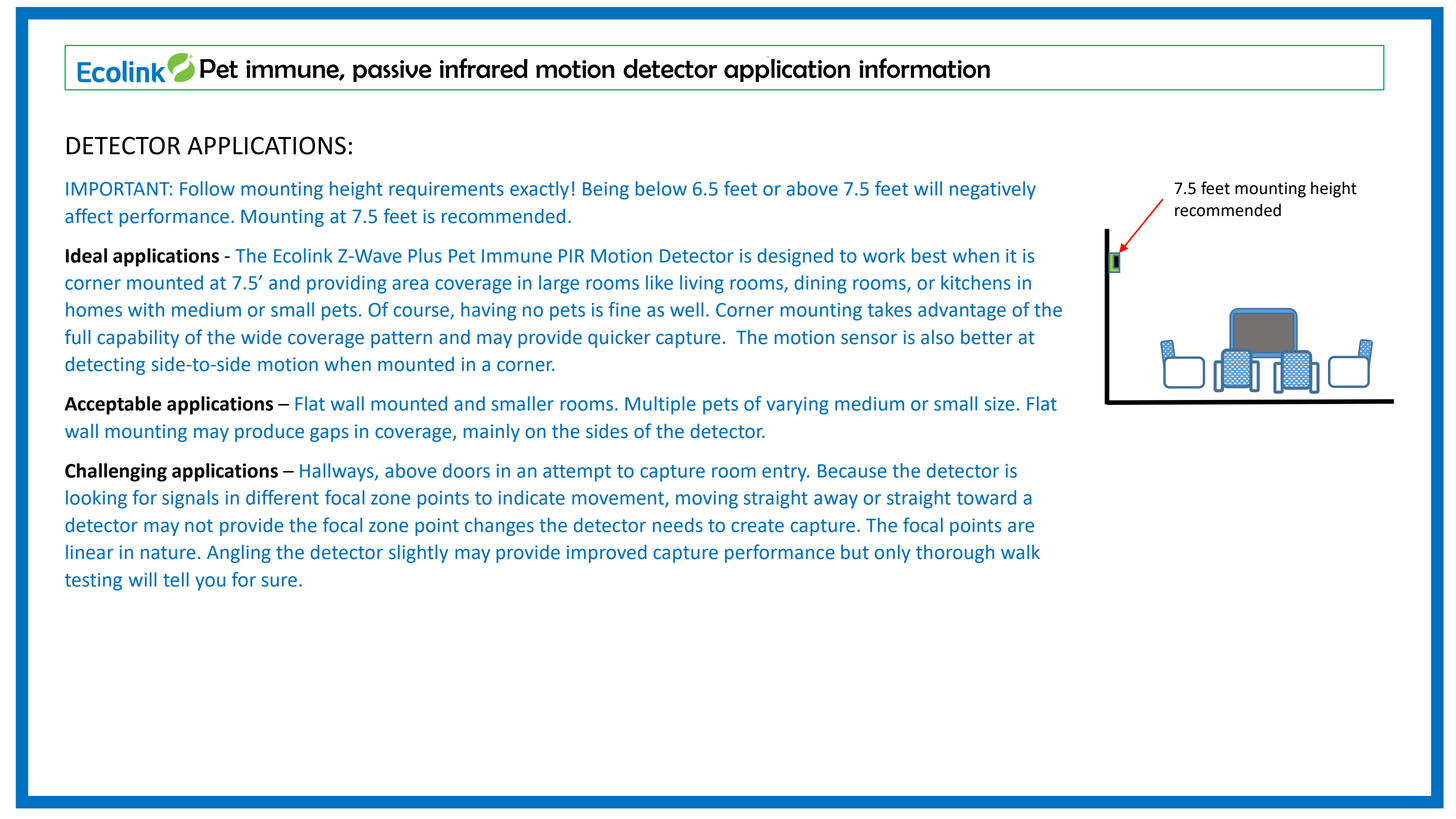  Describe the element at coordinates (138, 339) in the document. I see `capability` at that location.
